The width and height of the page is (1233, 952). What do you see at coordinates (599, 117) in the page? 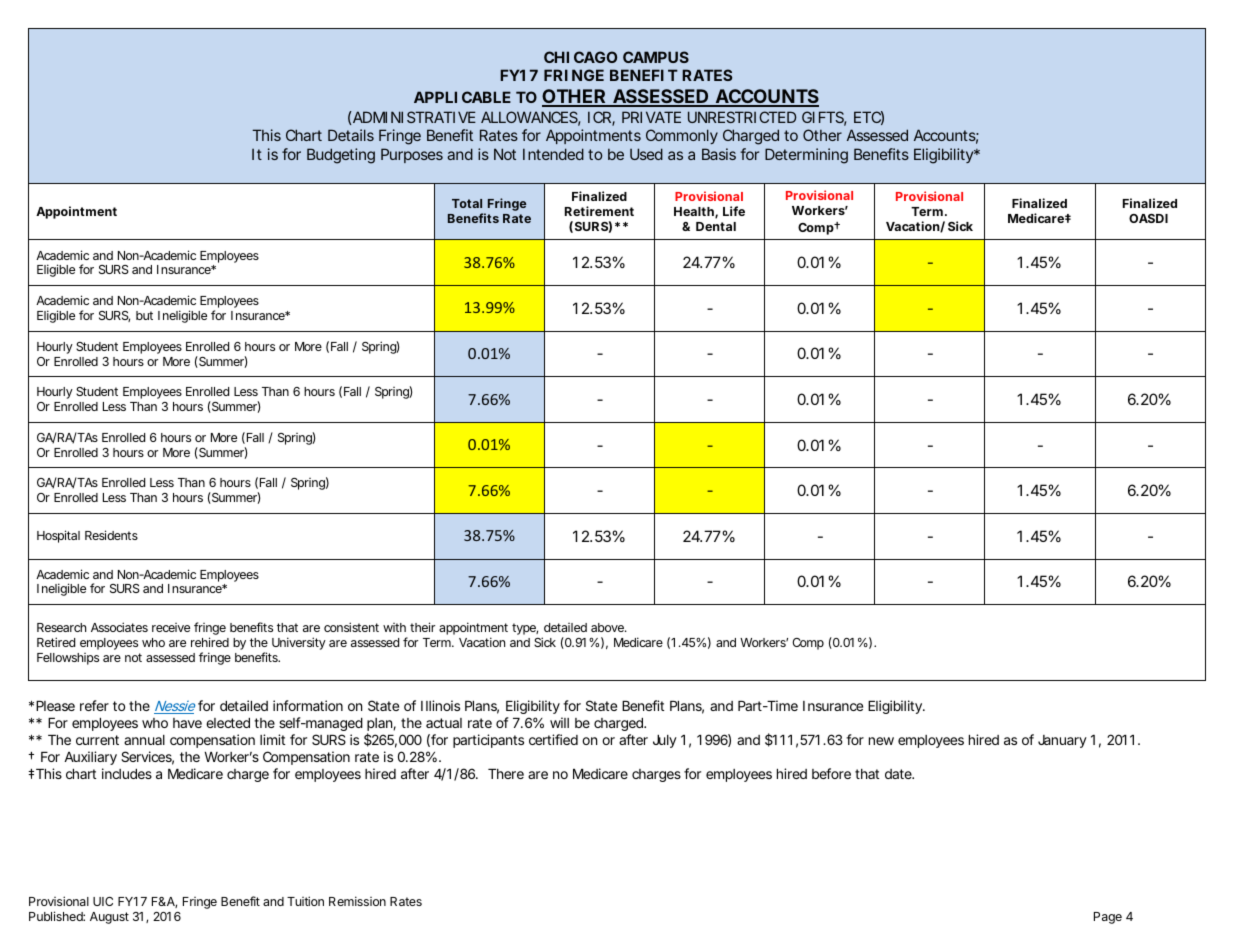
I see `ICR` at bounding box center [599, 117].
